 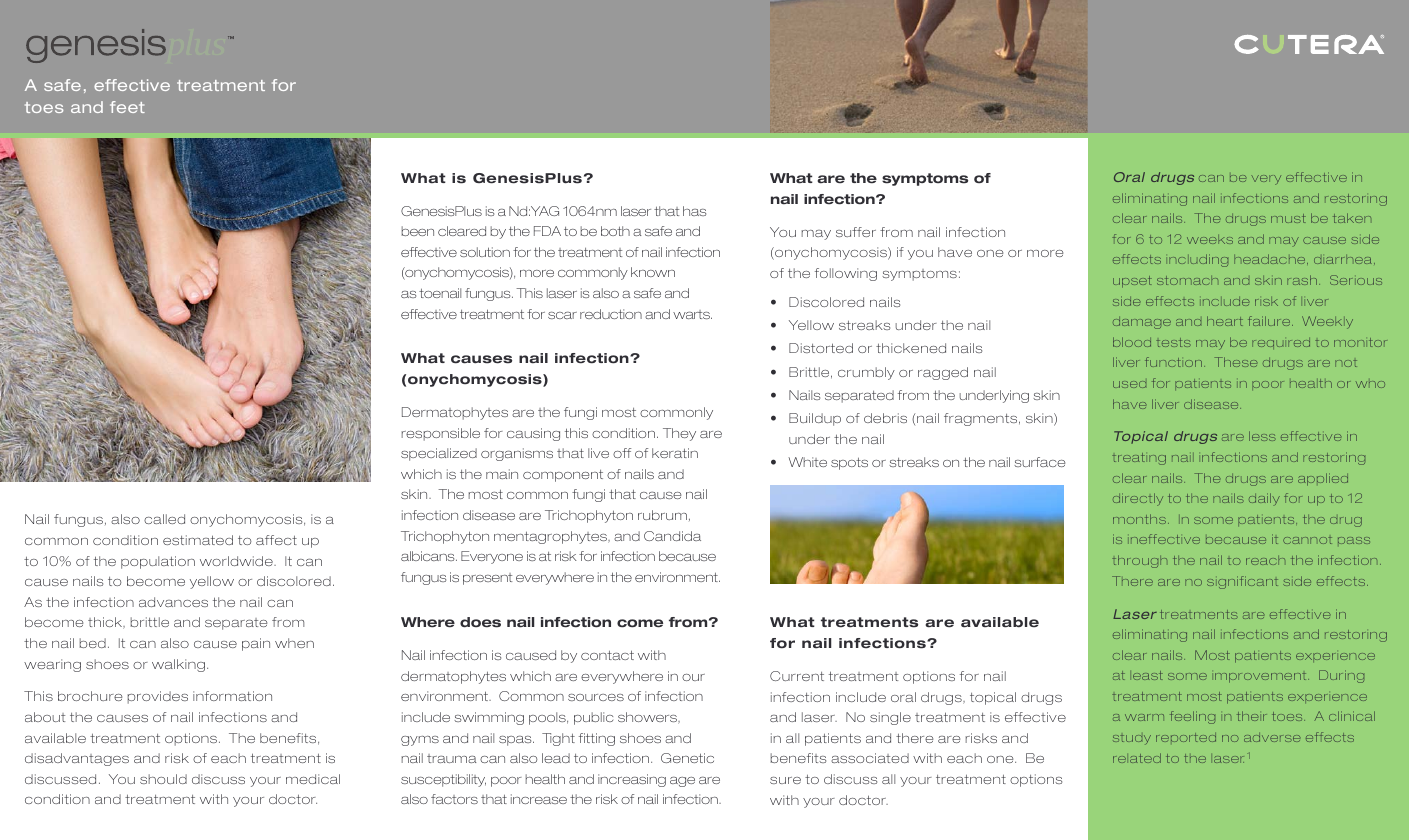 I want to click on contact, so click(x=607, y=655).
